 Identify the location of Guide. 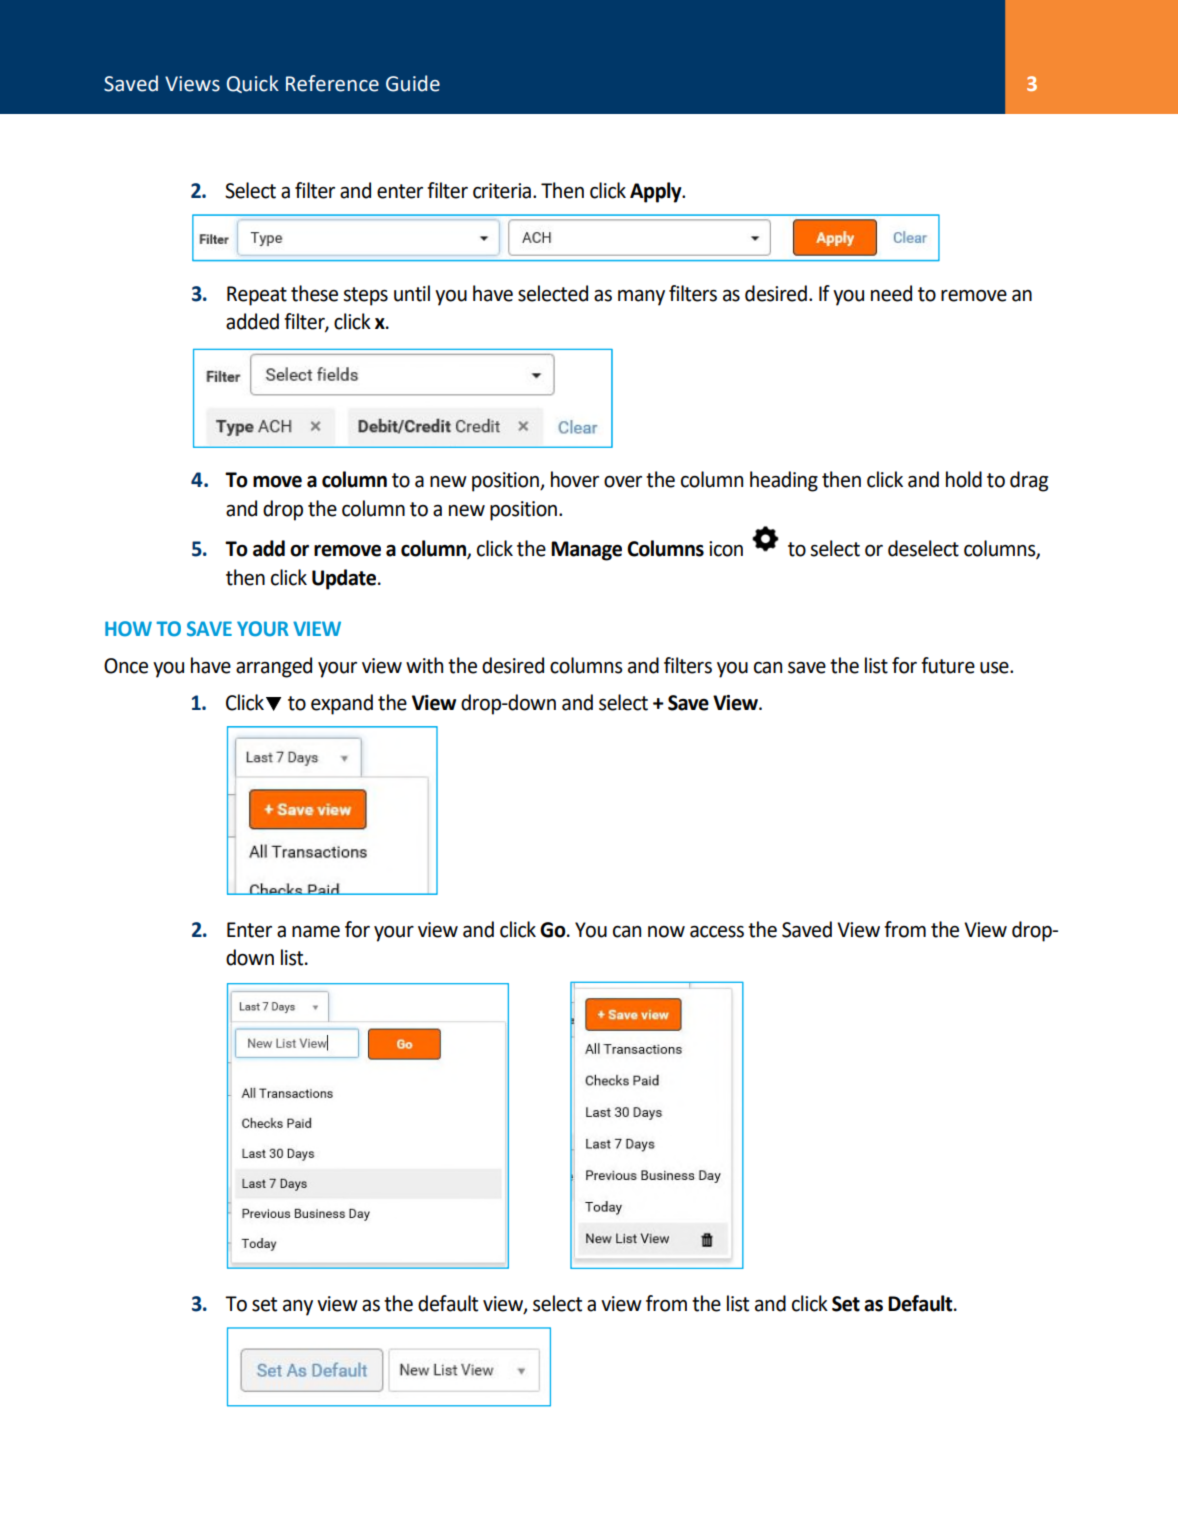
(413, 83).
